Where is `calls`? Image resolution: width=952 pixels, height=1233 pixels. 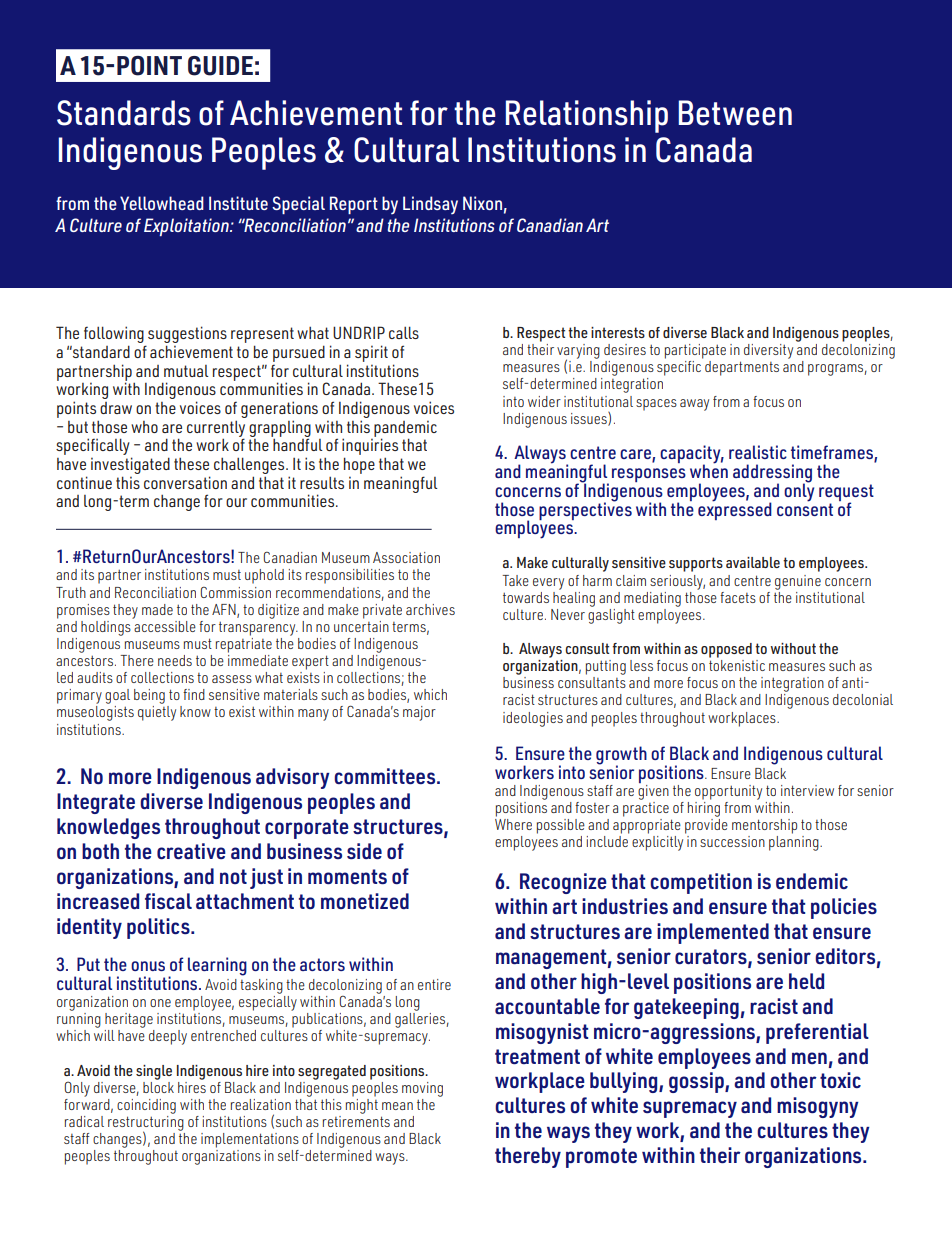
calls is located at coordinates (404, 332).
